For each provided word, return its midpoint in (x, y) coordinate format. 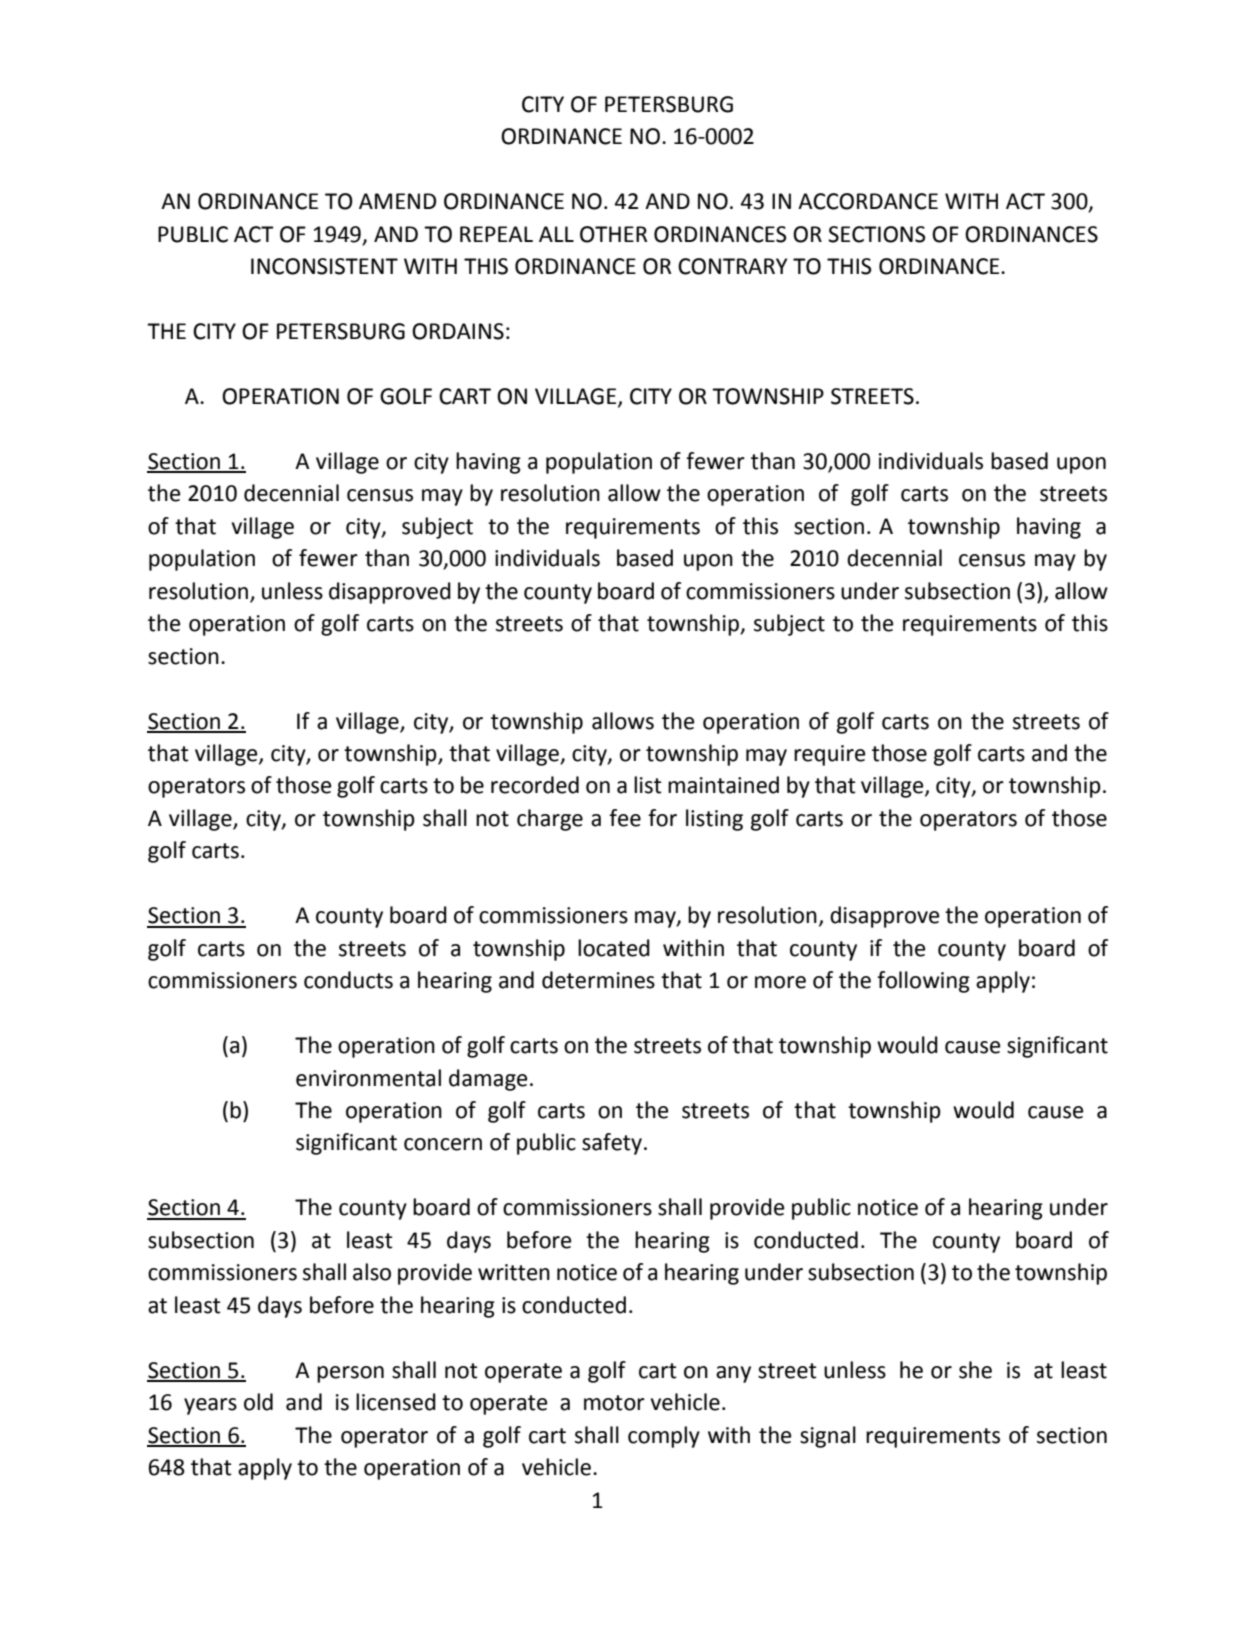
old (258, 1402)
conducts (348, 980)
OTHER (613, 234)
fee (625, 818)
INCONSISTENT (324, 266)
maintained (723, 785)
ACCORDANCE (868, 201)
